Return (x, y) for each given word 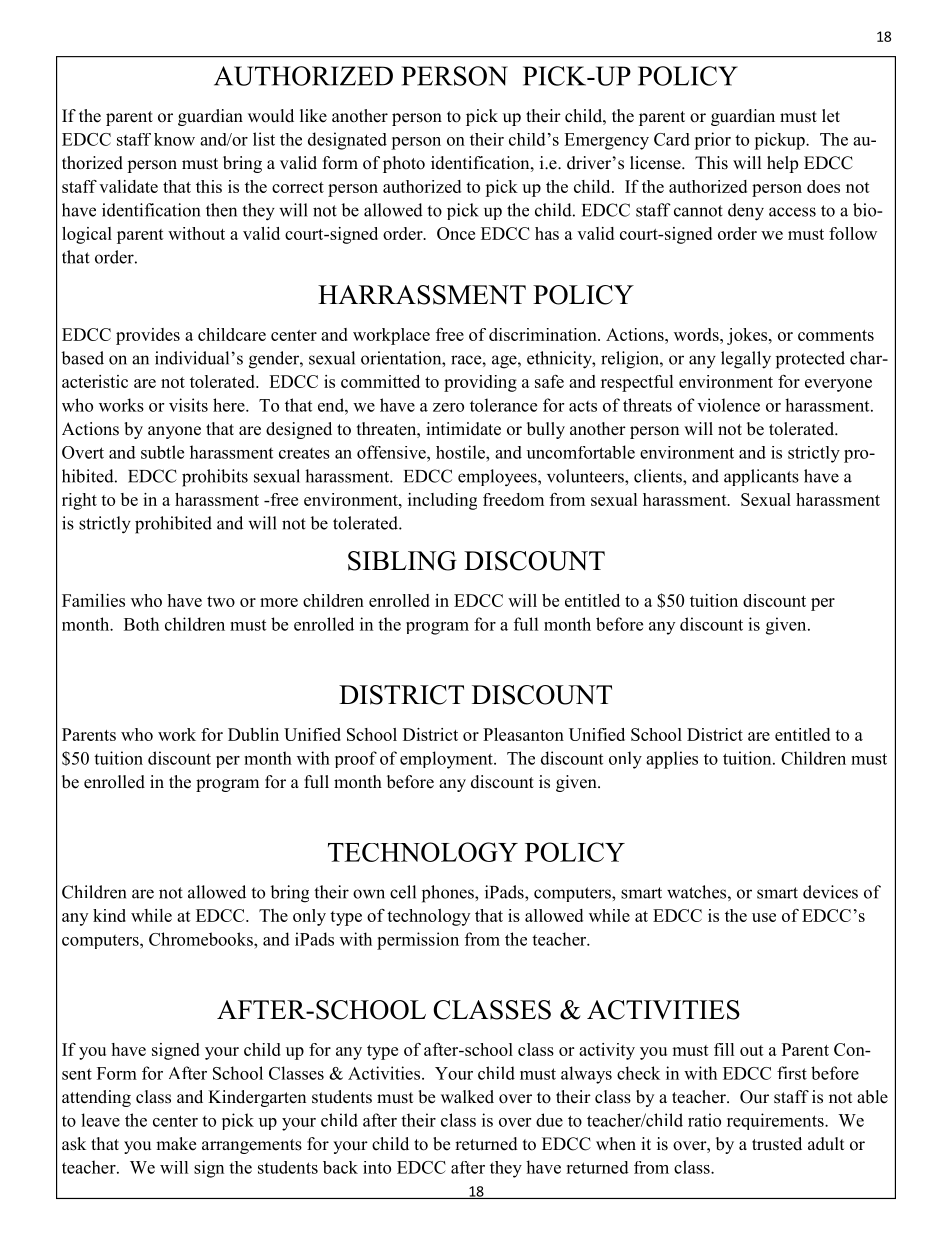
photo (404, 164)
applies (672, 760)
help (782, 164)
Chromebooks (202, 939)
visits (188, 405)
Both (141, 624)
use (764, 917)
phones (449, 894)
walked (467, 1097)
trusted (777, 1144)
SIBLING (402, 561)
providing (480, 383)
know (174, 139)
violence (728, 405)
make (176, 1144)
